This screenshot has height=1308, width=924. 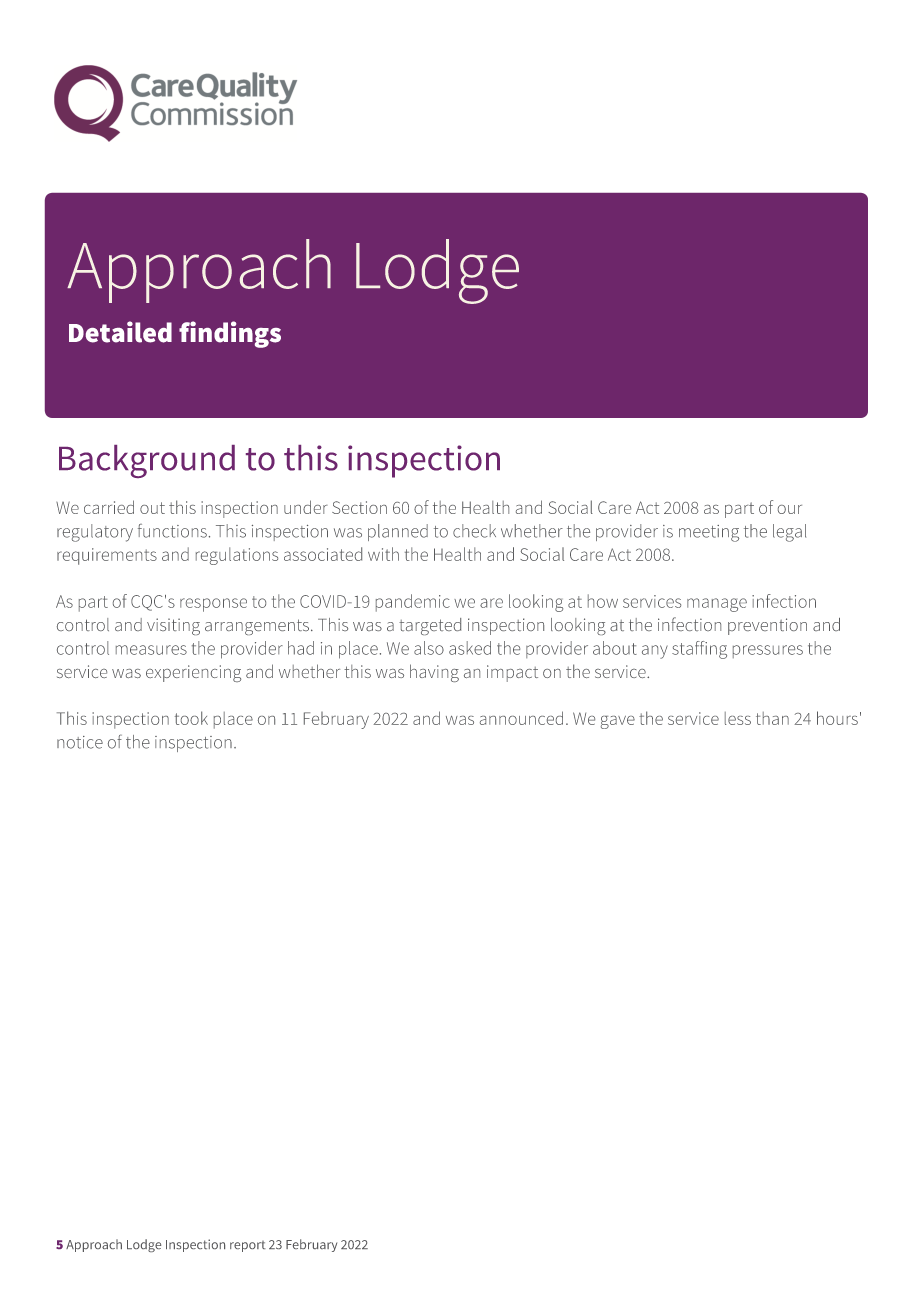 I want to click on notice, so click(x=80, y=742).
